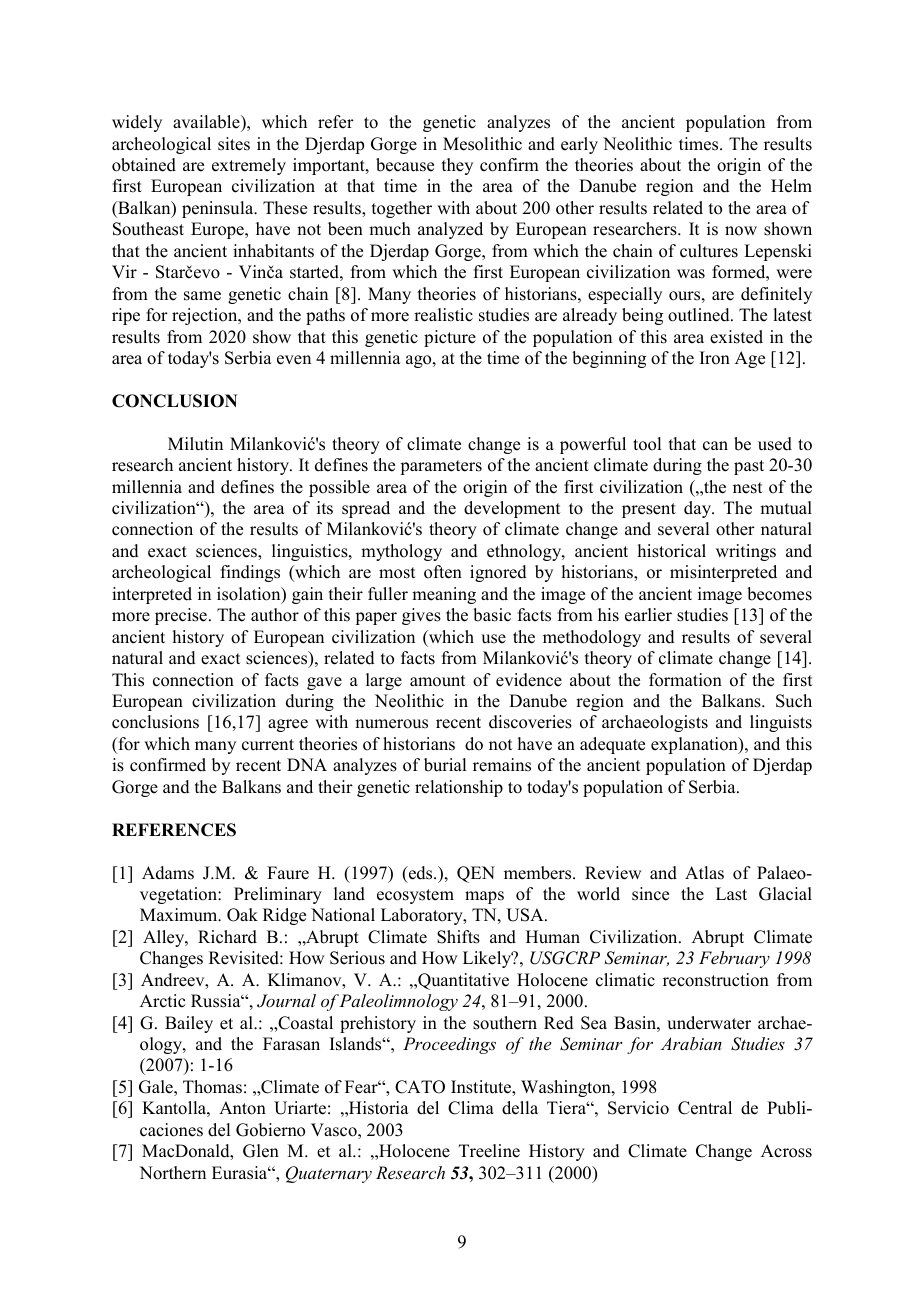  I want to click on Northern, so click(172, 1173).
